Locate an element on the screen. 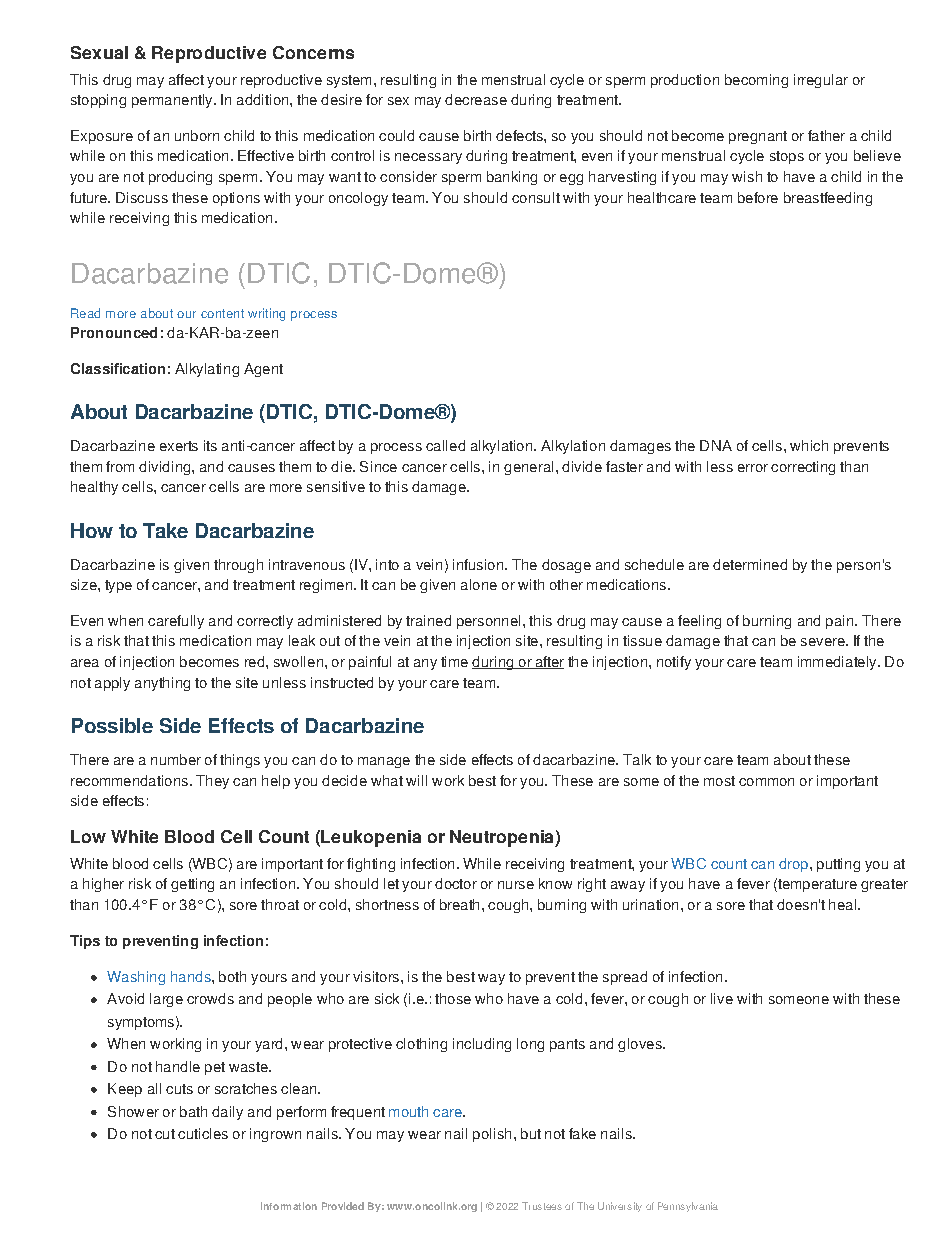  Neutropenia is located at coordinates (503, 838).
